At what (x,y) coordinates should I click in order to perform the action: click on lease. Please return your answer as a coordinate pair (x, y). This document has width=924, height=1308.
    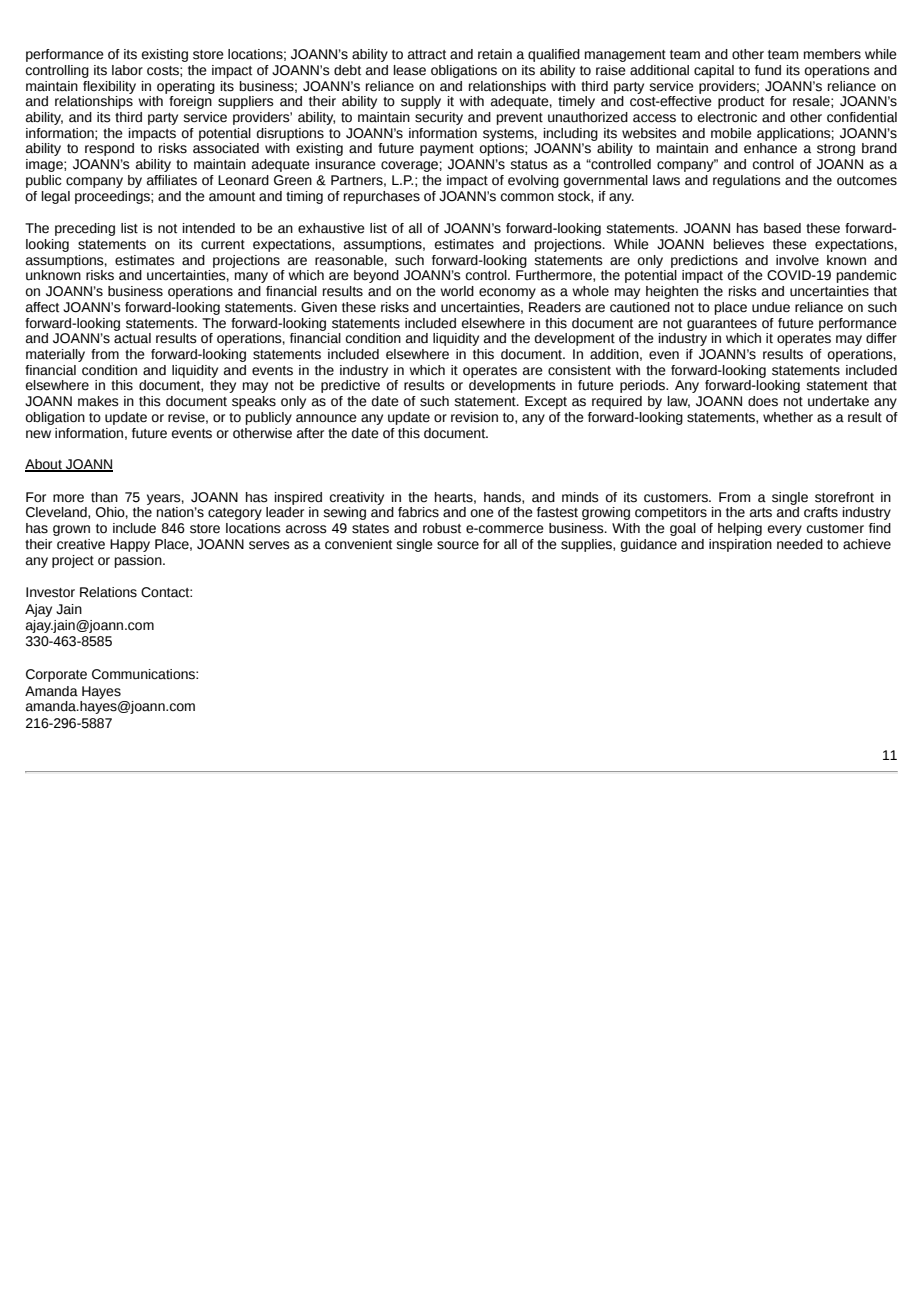
    Looking at the image, I should click on (410, 70).
